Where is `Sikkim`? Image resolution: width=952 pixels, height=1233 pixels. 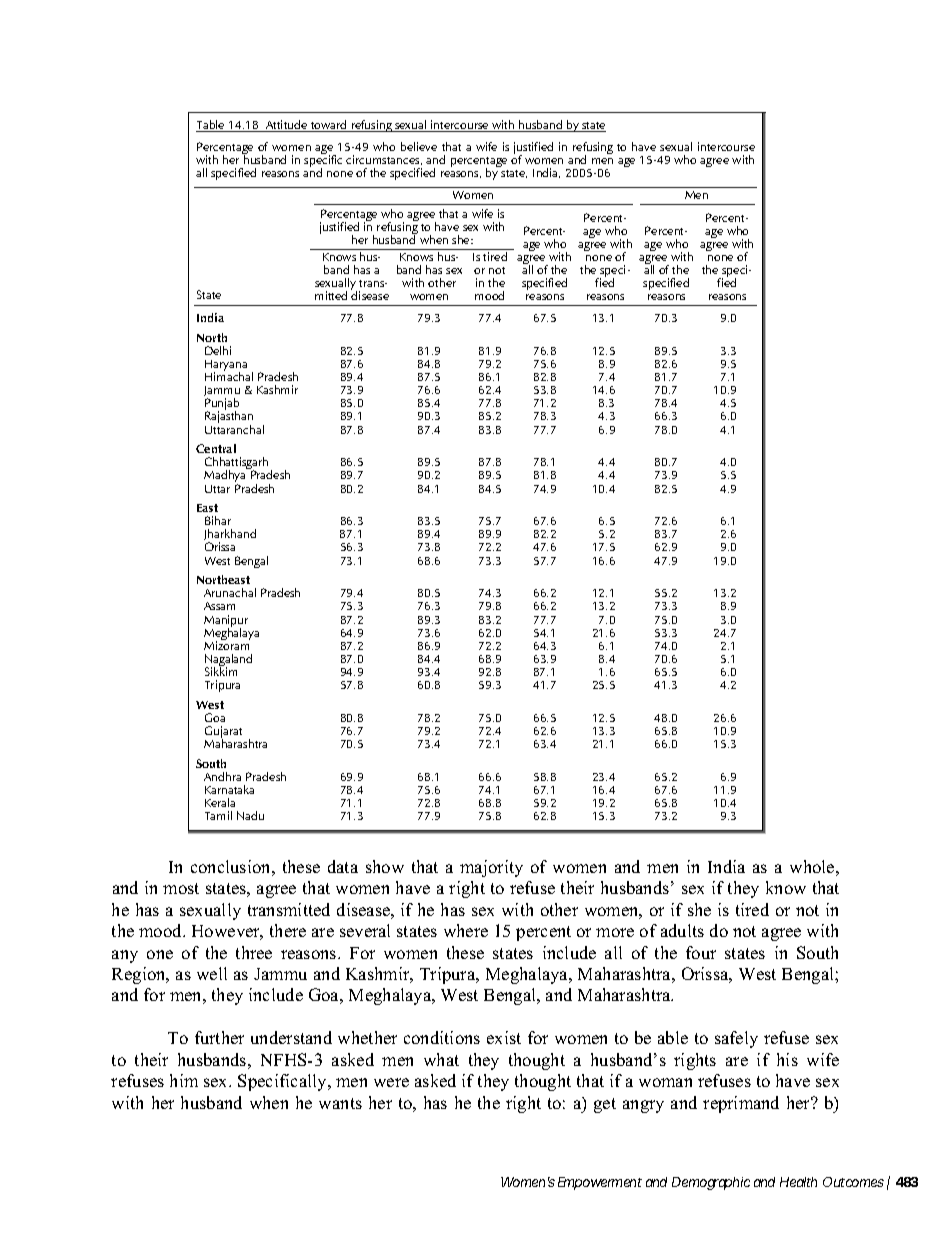
Sikkim is located at coordinates (221, 670).
